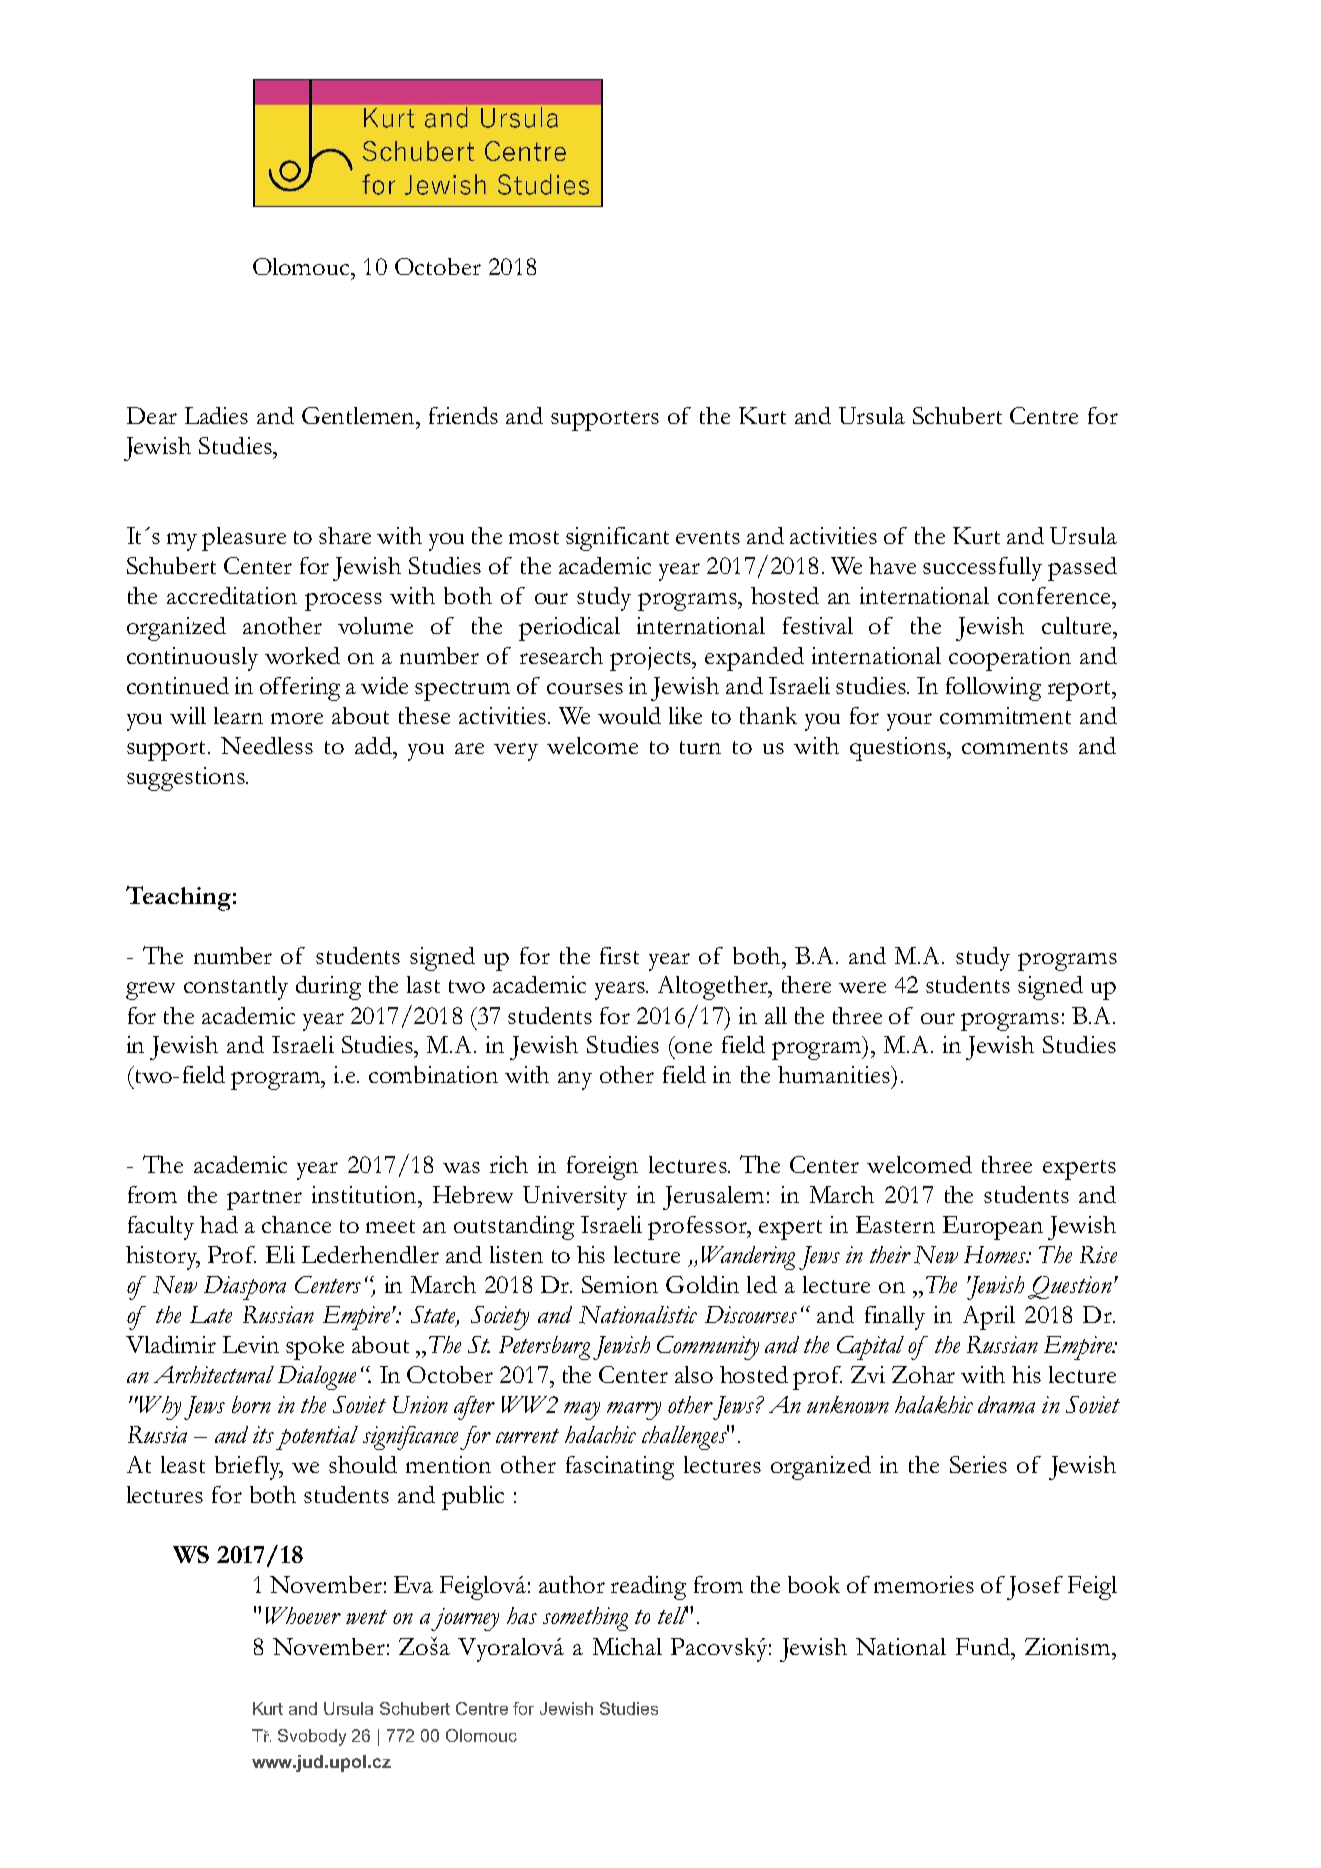 The height and width of the screenshot is (1868, 1321). I want to click on Ladies, so click(216, 415).
